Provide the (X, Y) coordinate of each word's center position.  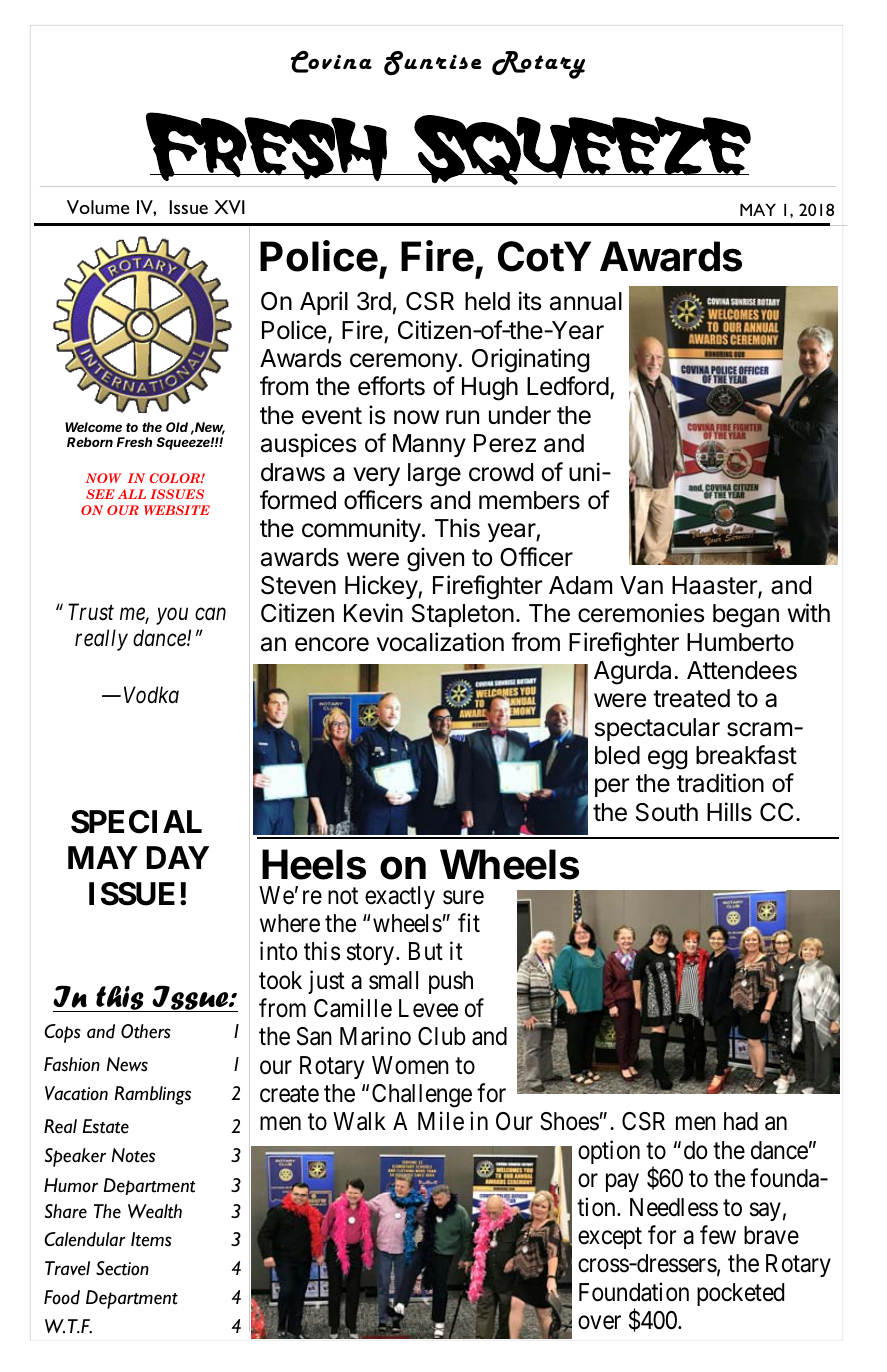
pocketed (740, 1294)
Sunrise (433, 63)
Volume (98, 207)
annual (586, 301)
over (599, 1323)
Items (151, 1239)
